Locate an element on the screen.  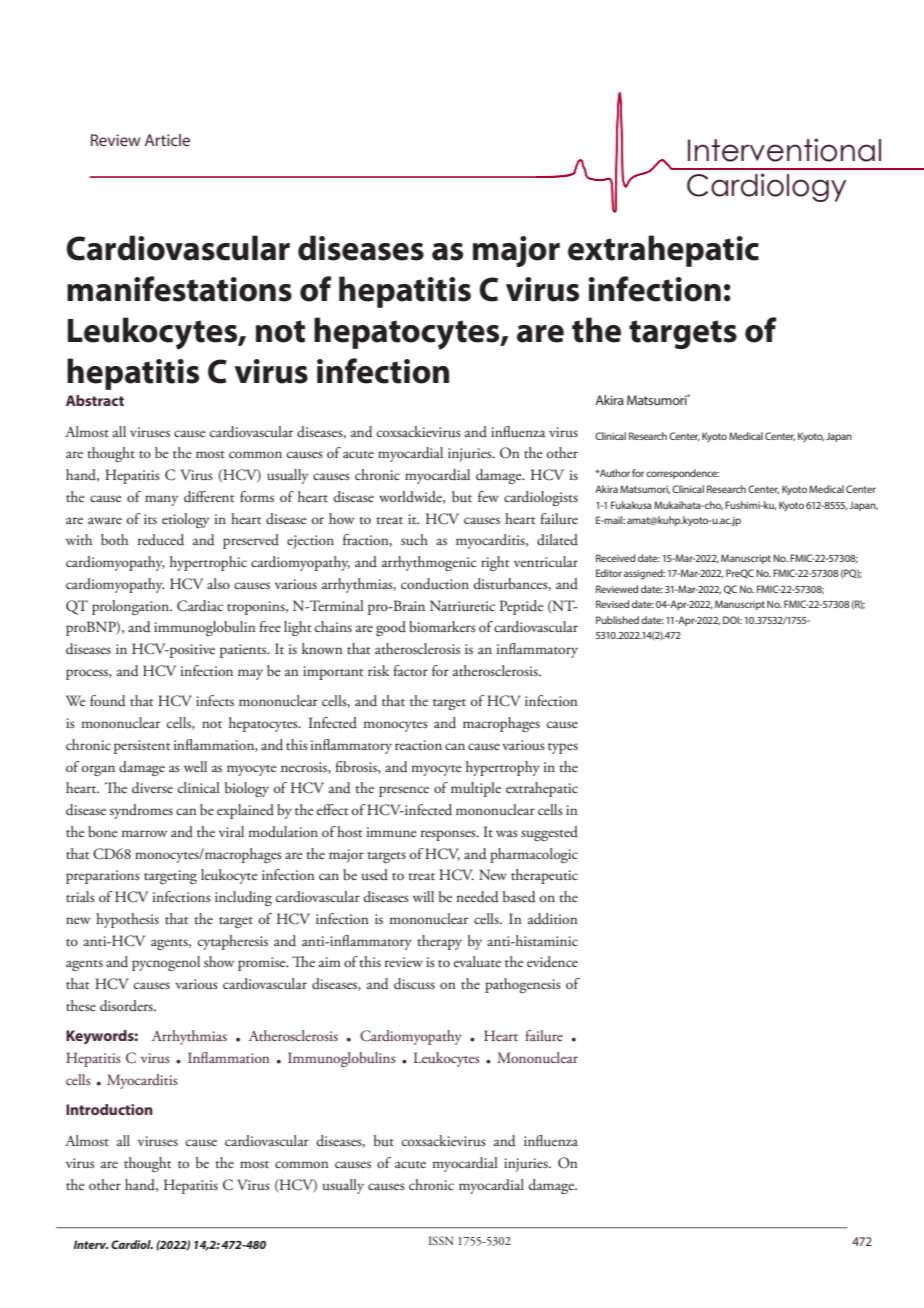
its is located at coordinates (150, 519).
